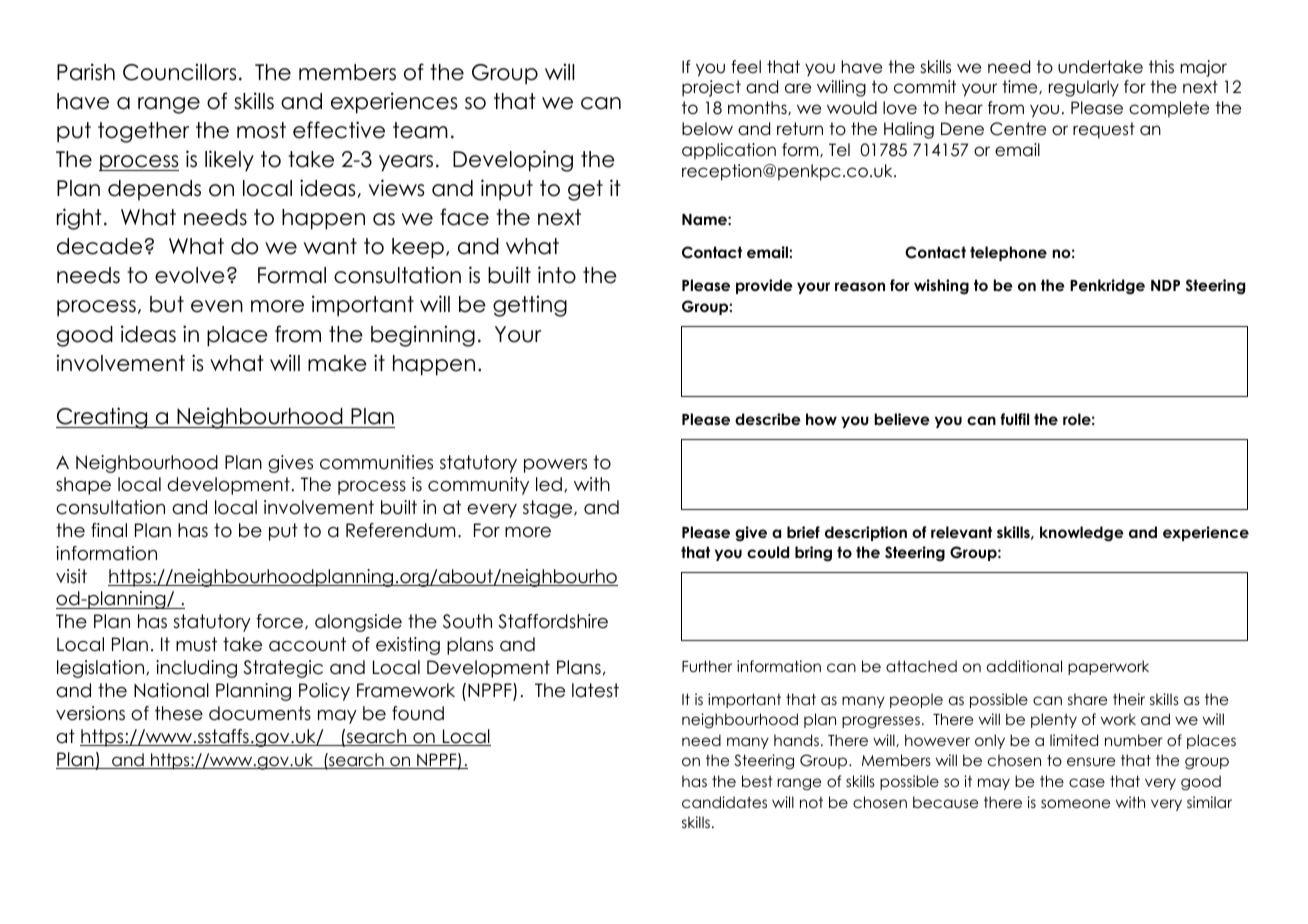 The height and width of the screenshot is (924, 1308). Describe the element at coordinates (1084, 88) in the screenshot. I see `regularly` at that location.
